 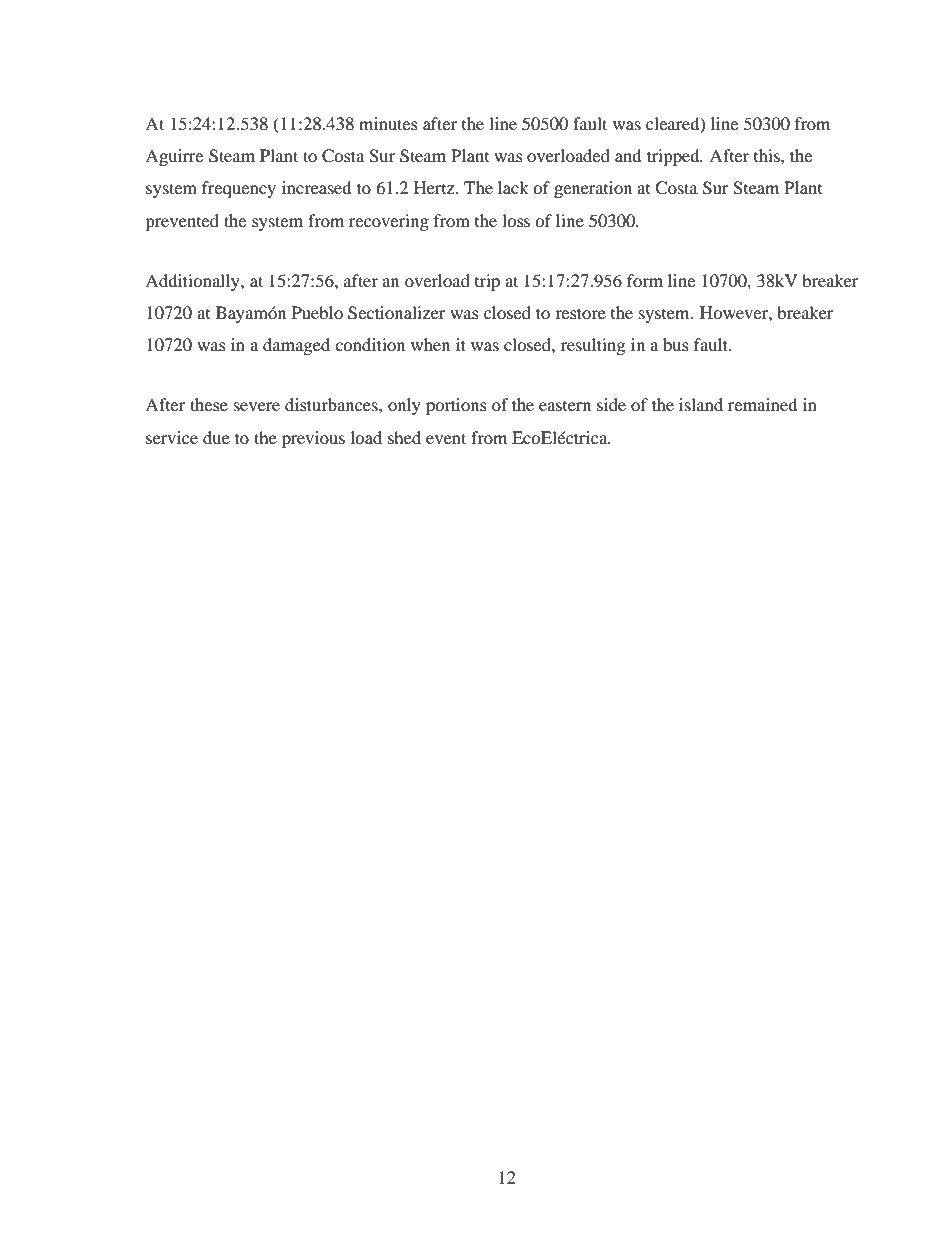 What do you see at coordinates (768, 155) in the screenshot?
I see `this` at bounding box center [768, 155].
